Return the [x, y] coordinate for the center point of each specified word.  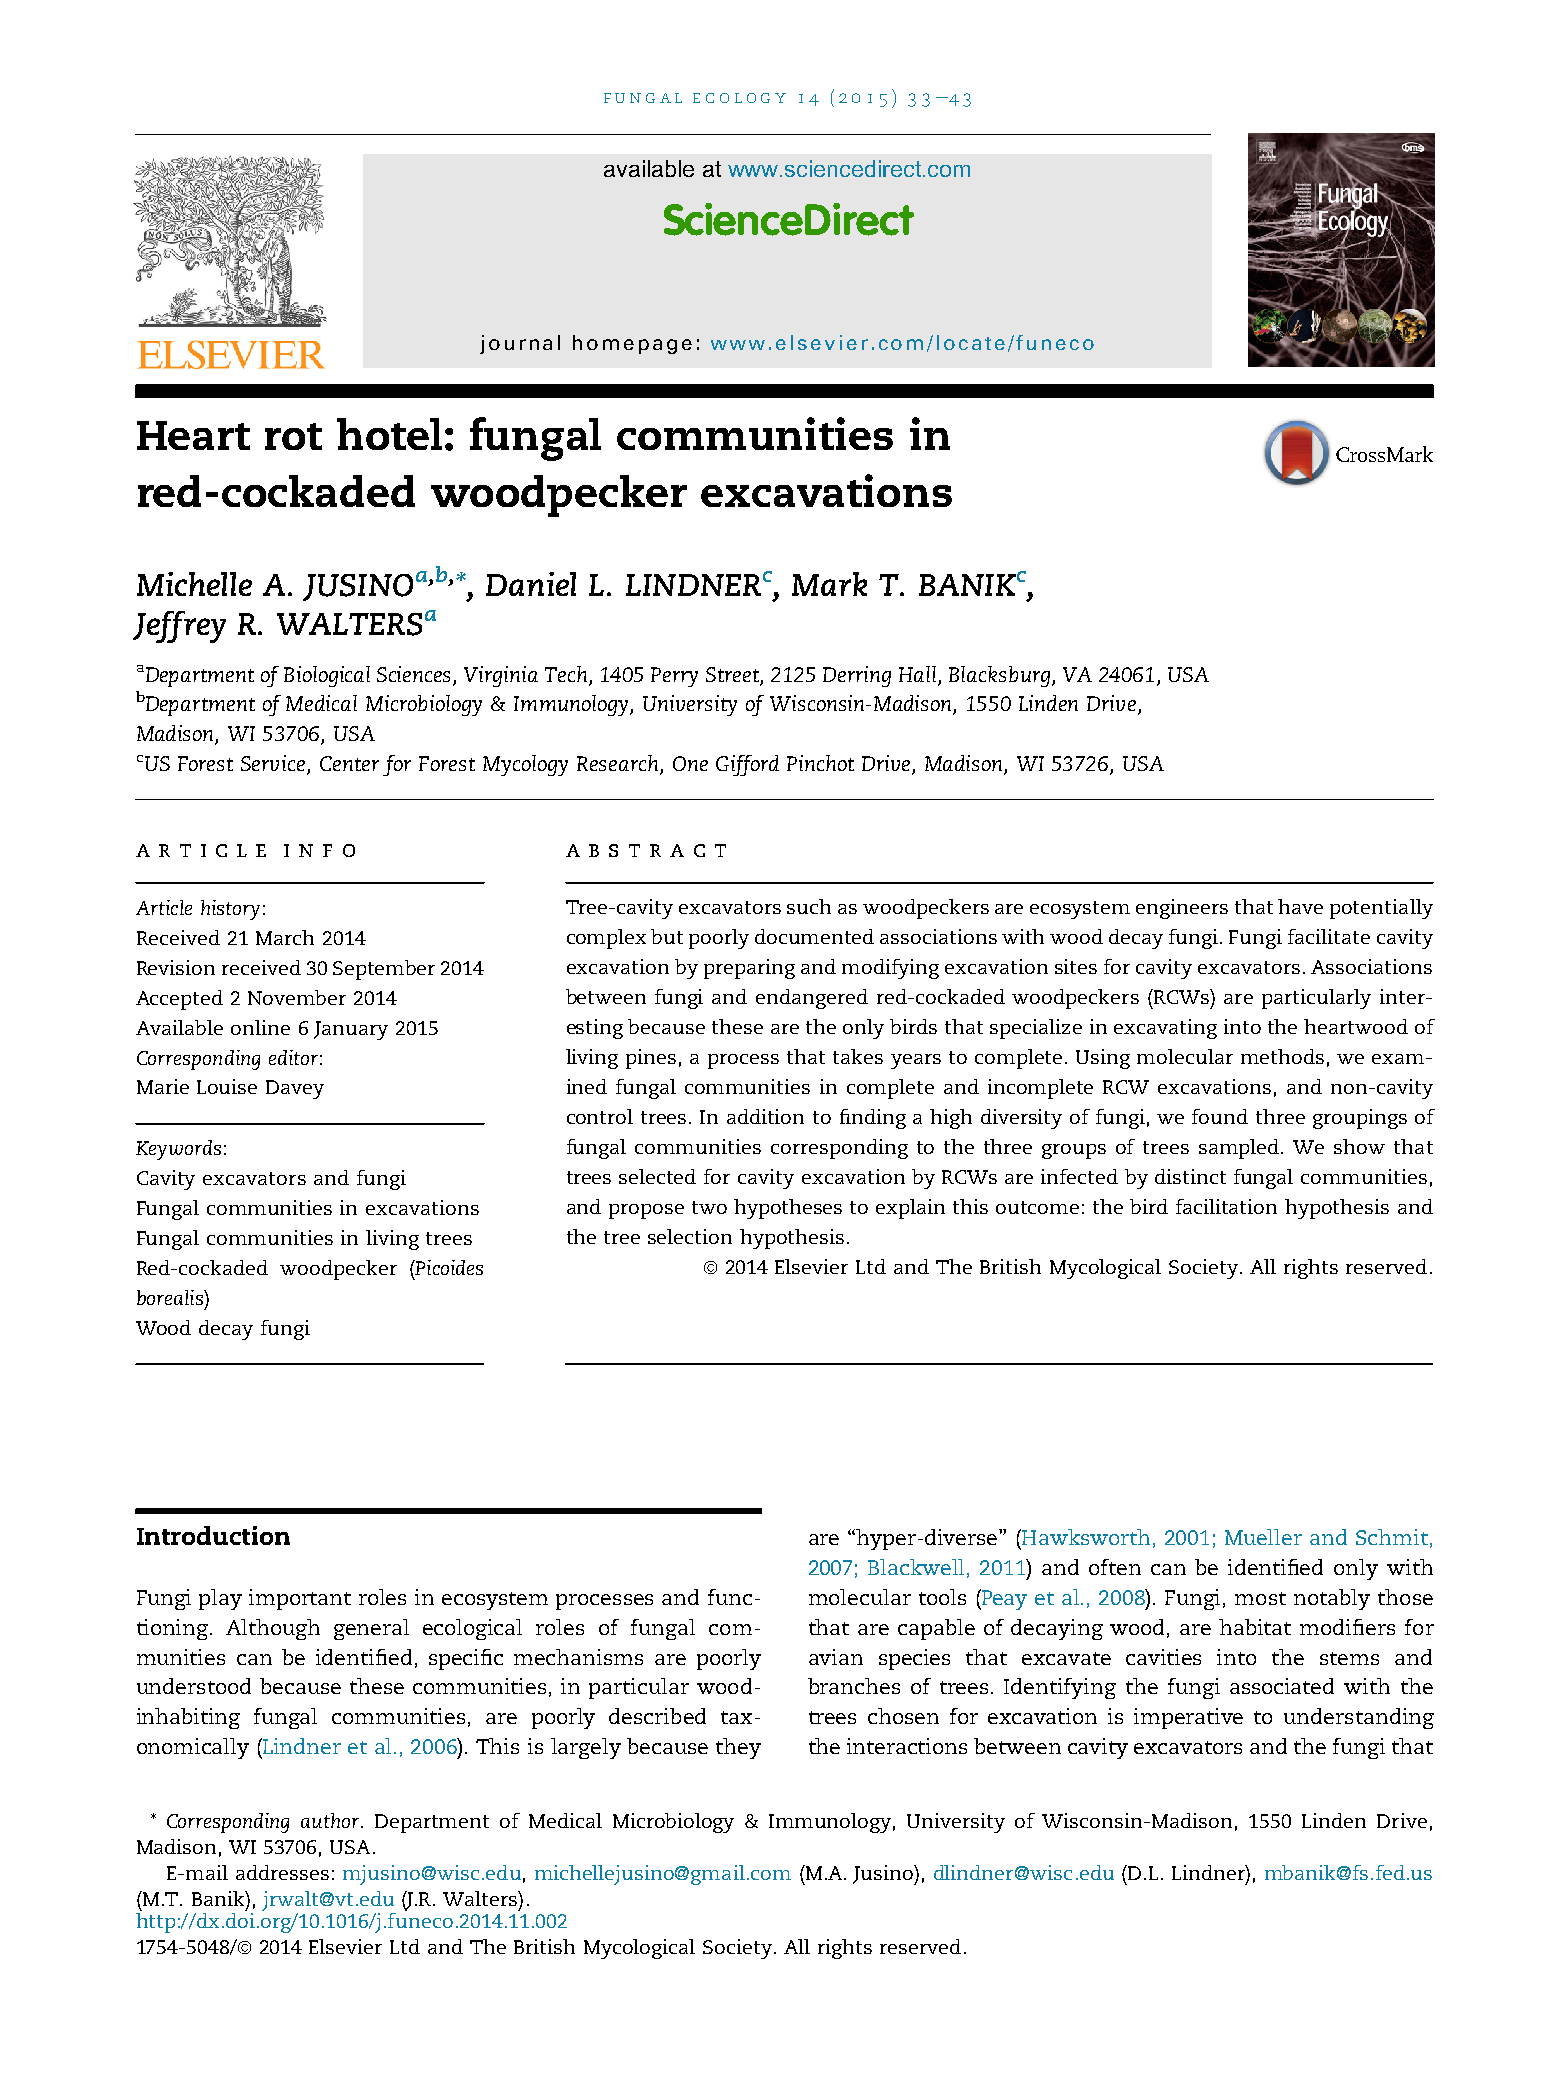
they [738, 1748]
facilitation [1226, 1206]
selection [690, 1236]
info [319, 850]
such [809, 906]
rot [293, 436]
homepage [632, 344]
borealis [171, 1297]
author [331, 1820]
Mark [829, 584]
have [1300, 906]
